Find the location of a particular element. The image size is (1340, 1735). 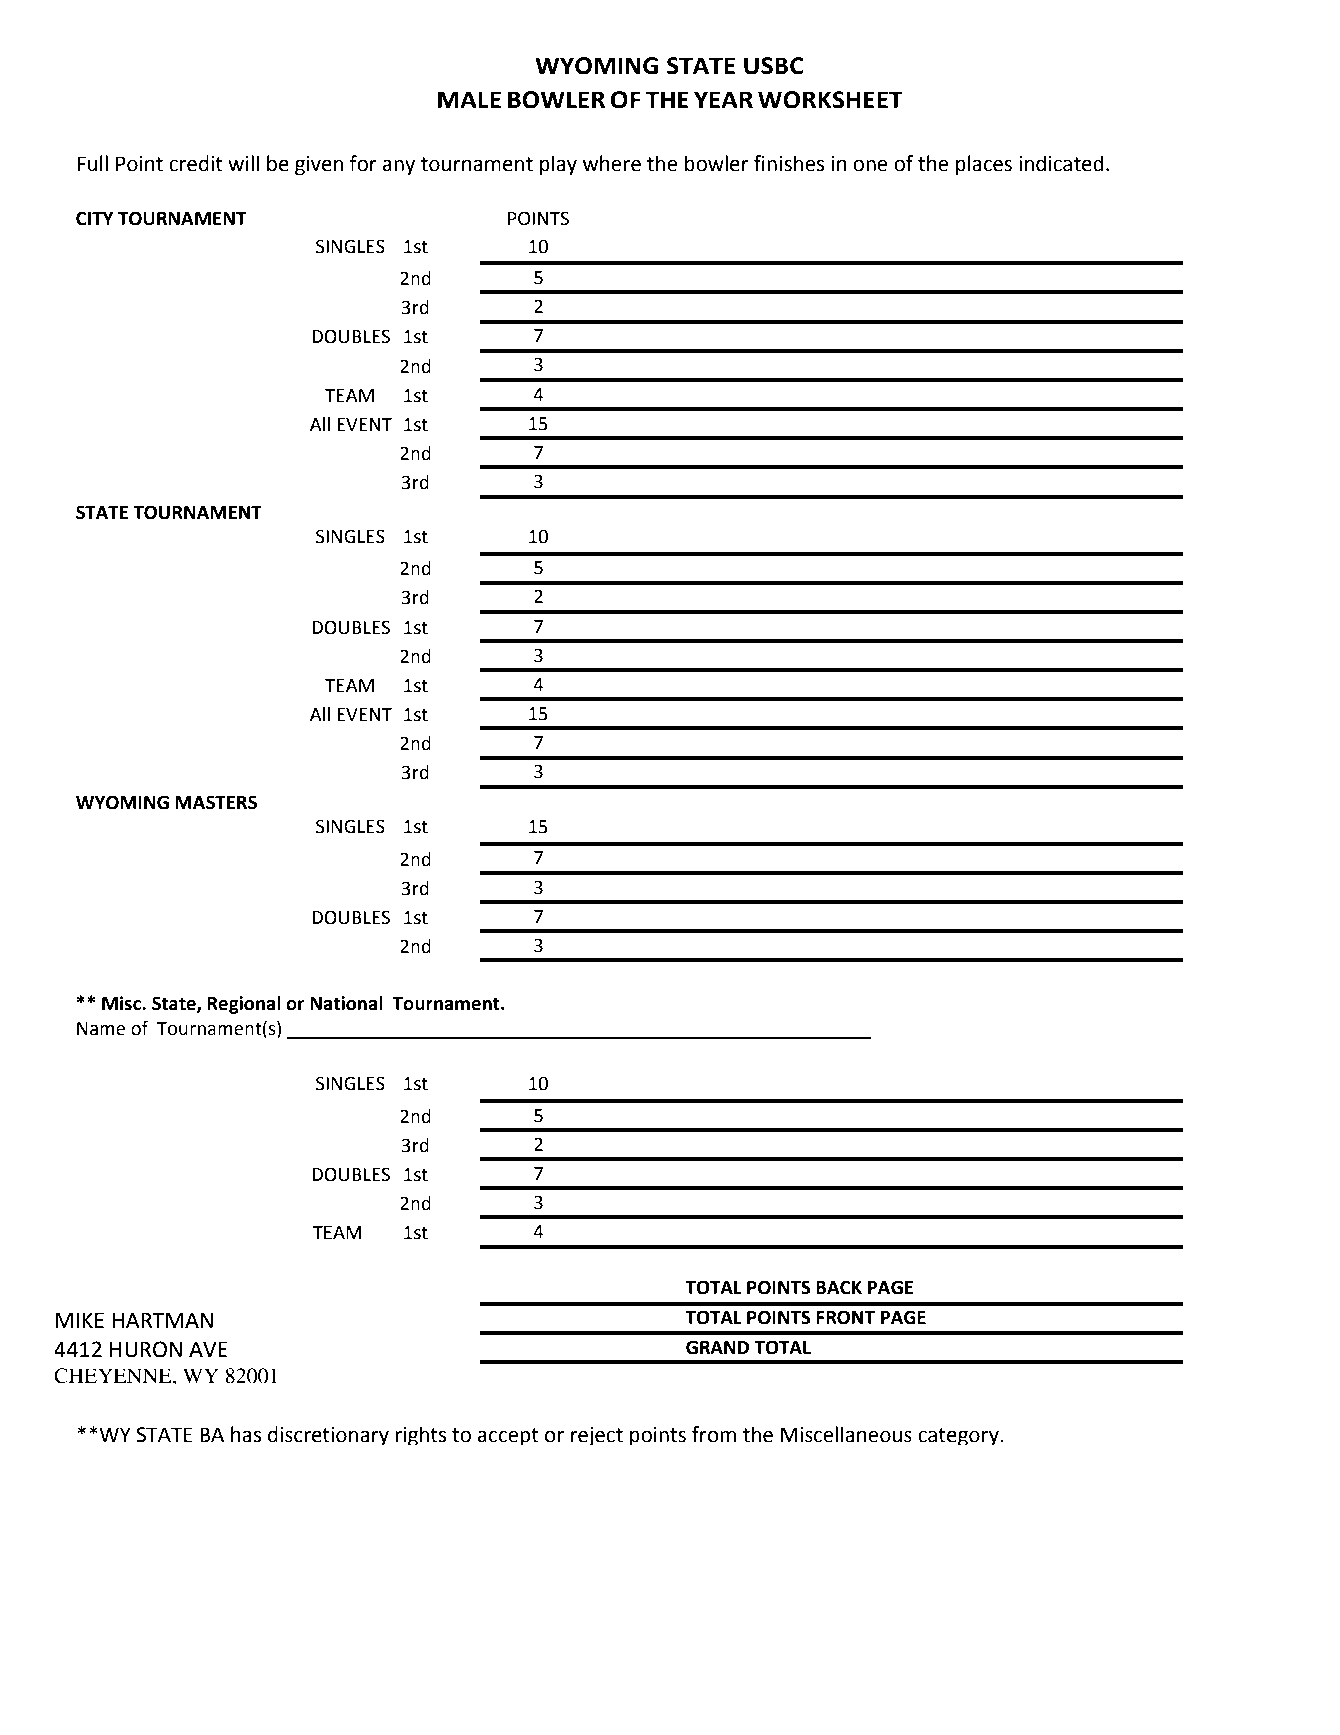

one is located at coordinates (870, 165).
